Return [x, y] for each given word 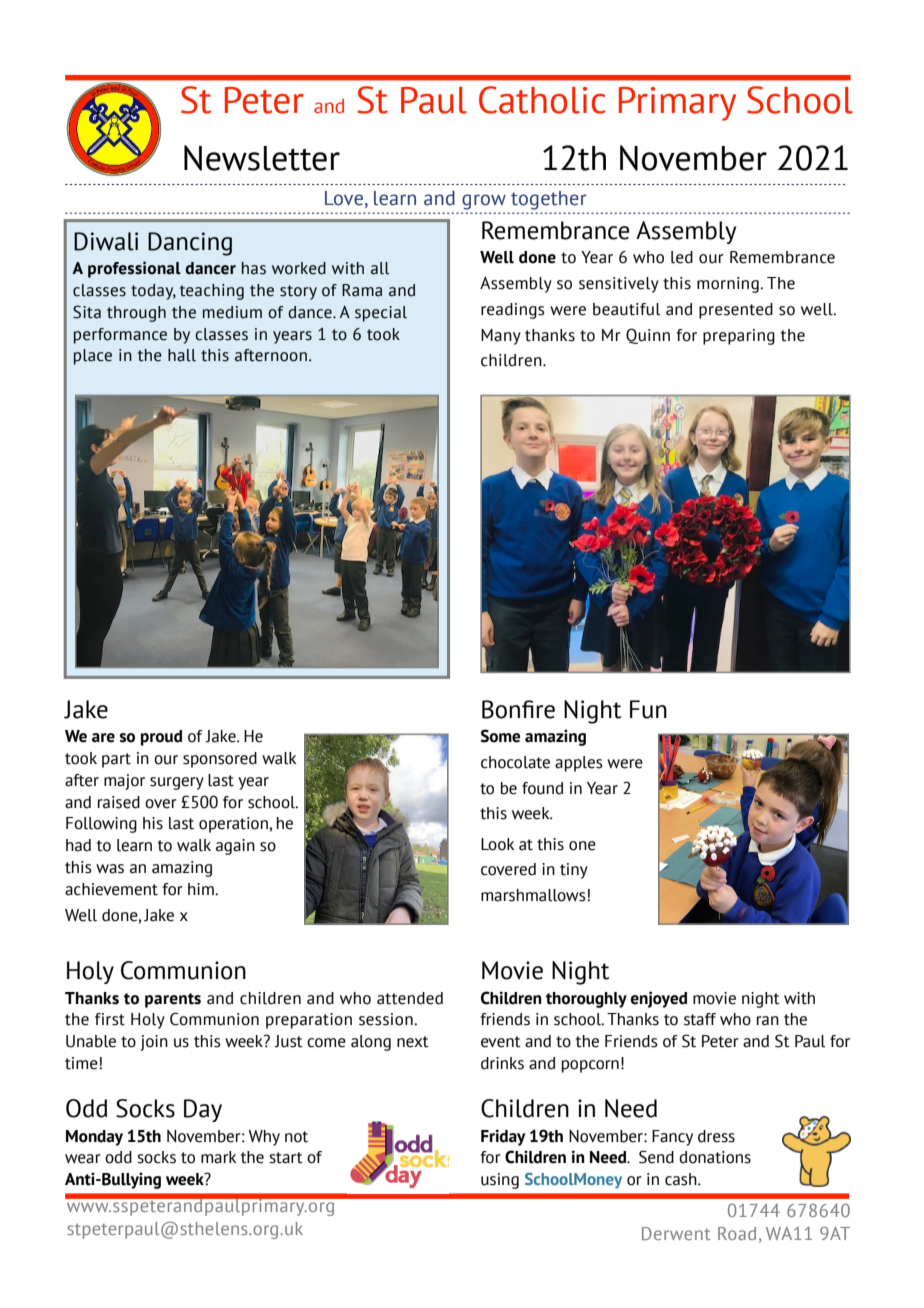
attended [410, 998]
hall [182, 355]
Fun [648, 709]
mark [218, 1157]
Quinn [648, 336]
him [202, 889]
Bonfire [518, 709]
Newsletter [262, 158]
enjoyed [658, 999]
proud [161, 738]
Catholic [542, 100]
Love [344, 198]
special [381, 314]
